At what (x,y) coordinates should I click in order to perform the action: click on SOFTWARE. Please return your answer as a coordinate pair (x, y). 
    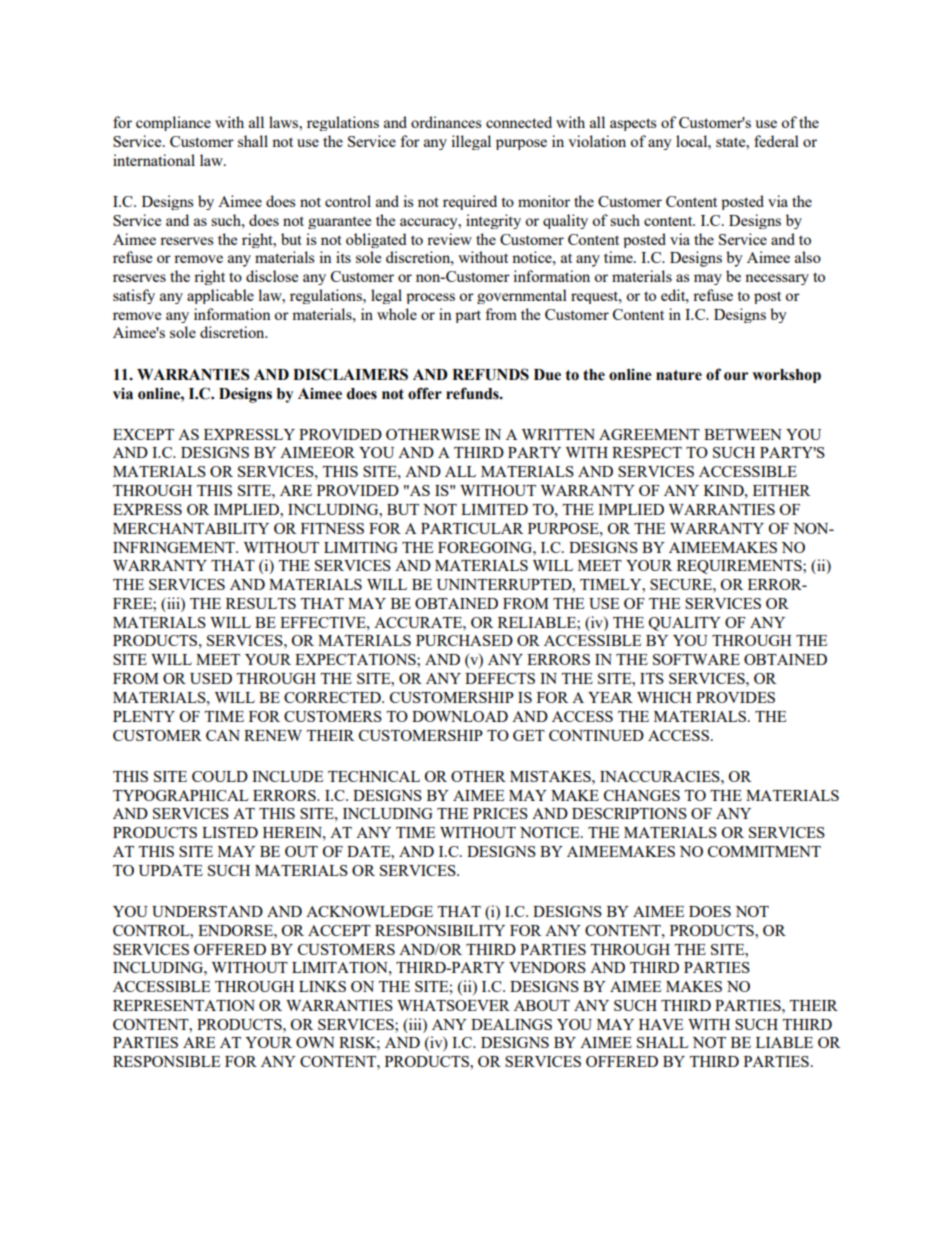
    Looking at the image, I should click on (696, 659).
